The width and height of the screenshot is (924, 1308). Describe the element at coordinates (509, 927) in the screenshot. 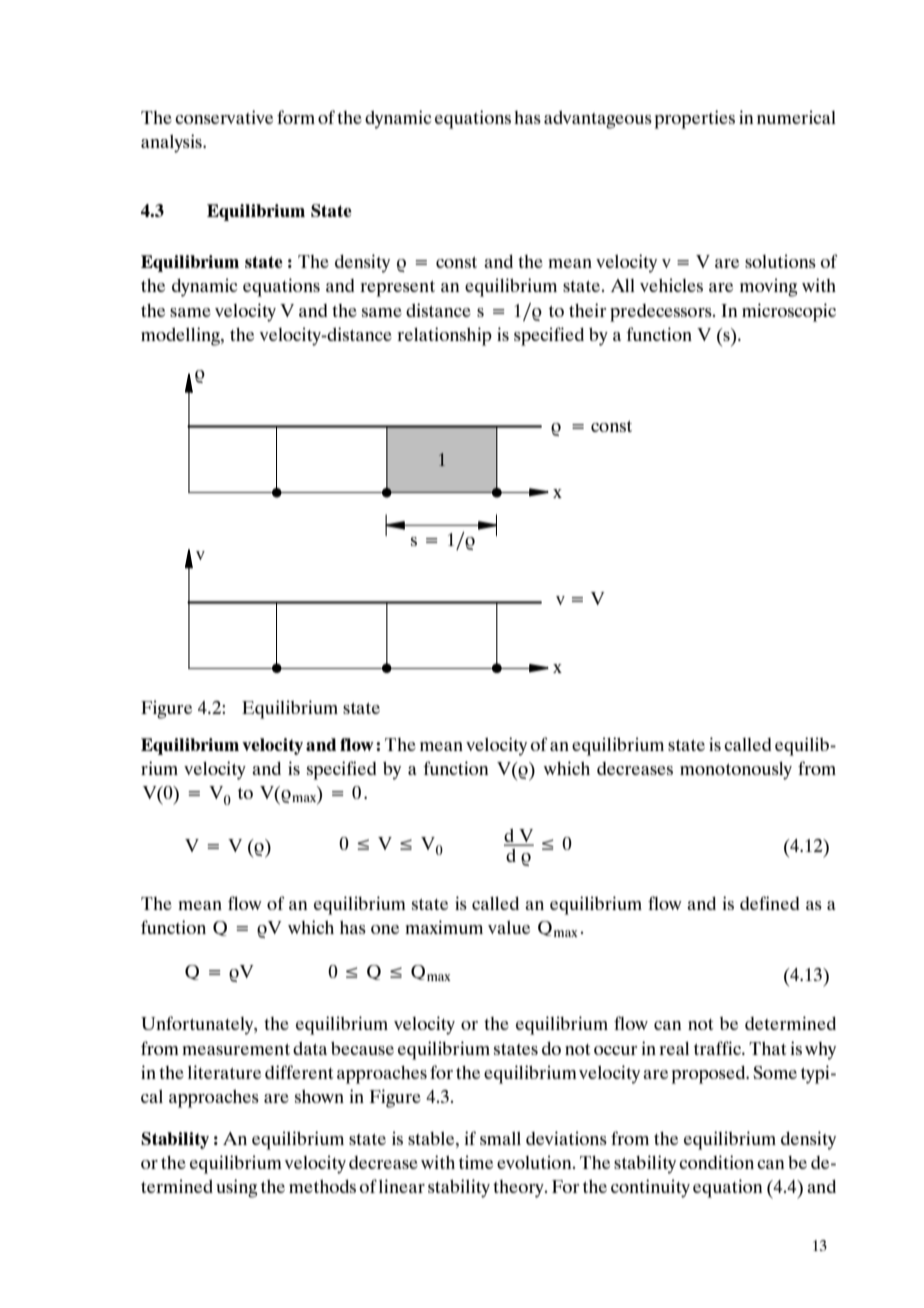

I see `value` at that location.
